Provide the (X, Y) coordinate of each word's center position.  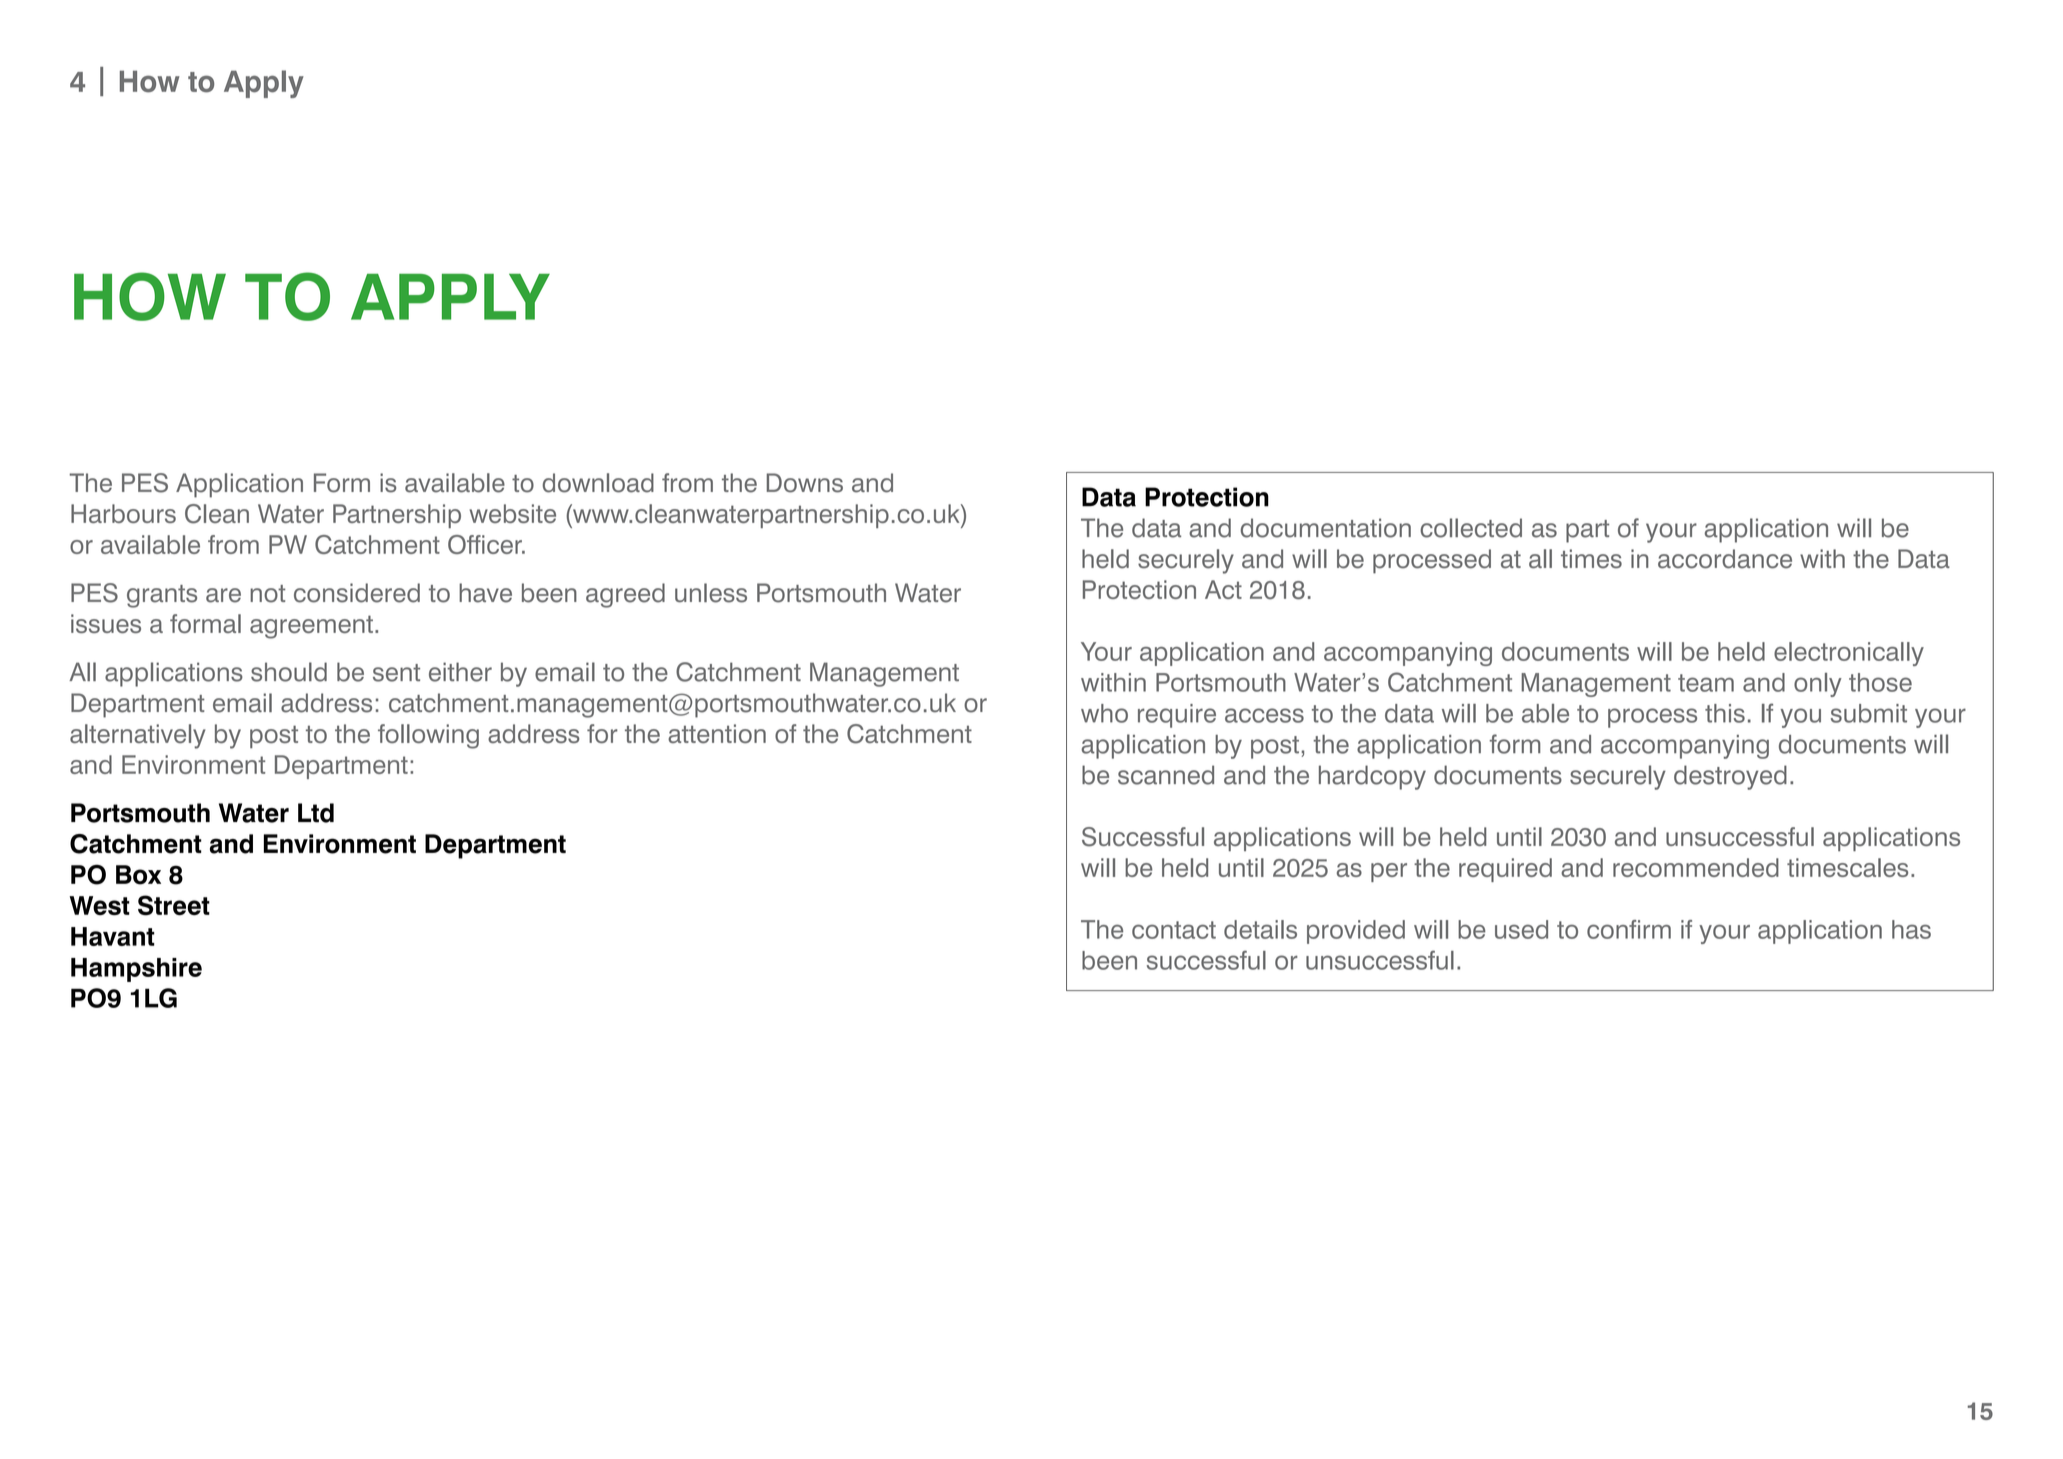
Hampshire (136, 970)
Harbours (123, 513)
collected (1471, 528)
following (428, 736)
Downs (804, 483)
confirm (1629, 929)
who (1104, 713)
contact (1174, 930)
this (1725, 713)
